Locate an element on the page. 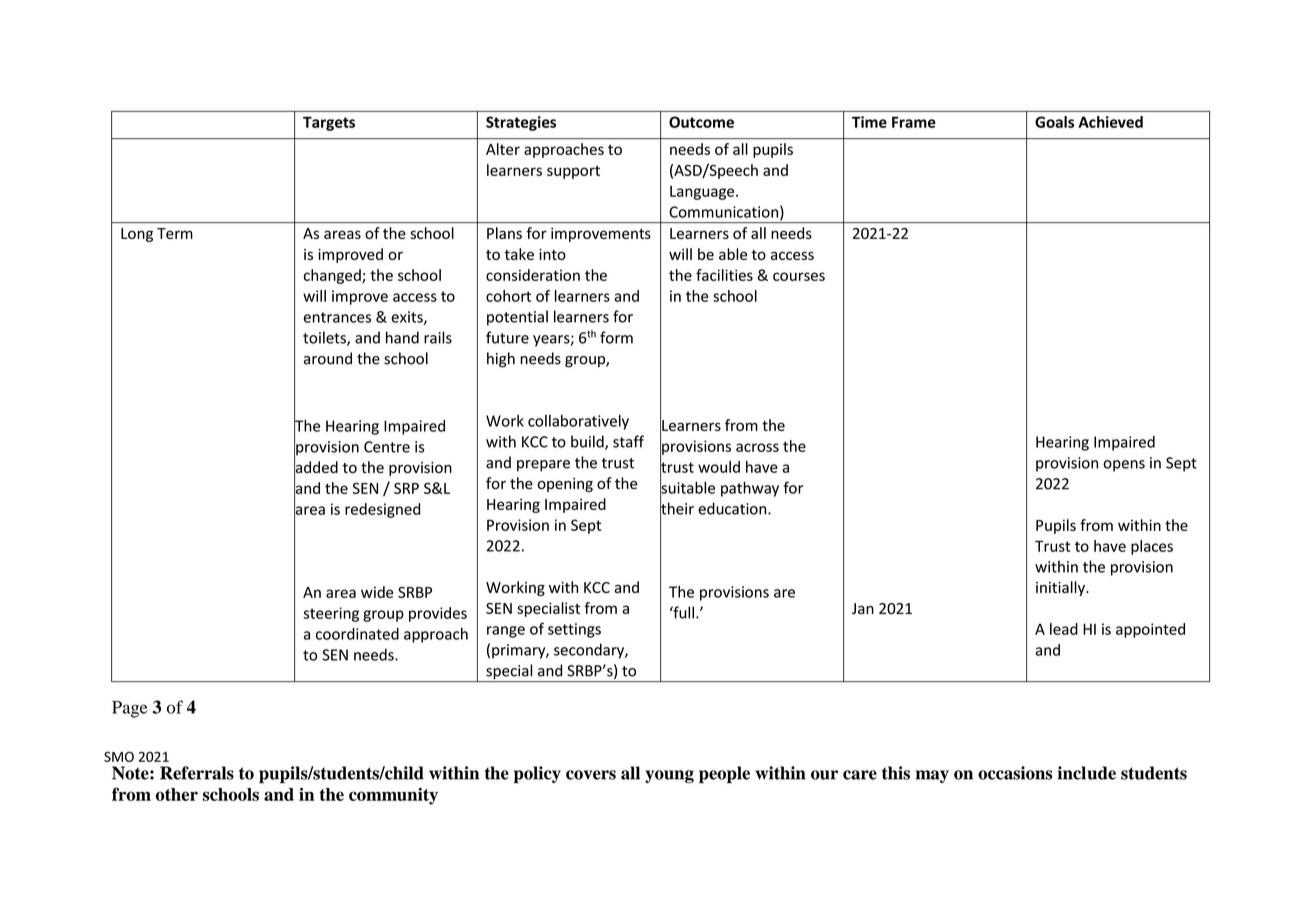  Referrals is located at coordinates (197, 773).
